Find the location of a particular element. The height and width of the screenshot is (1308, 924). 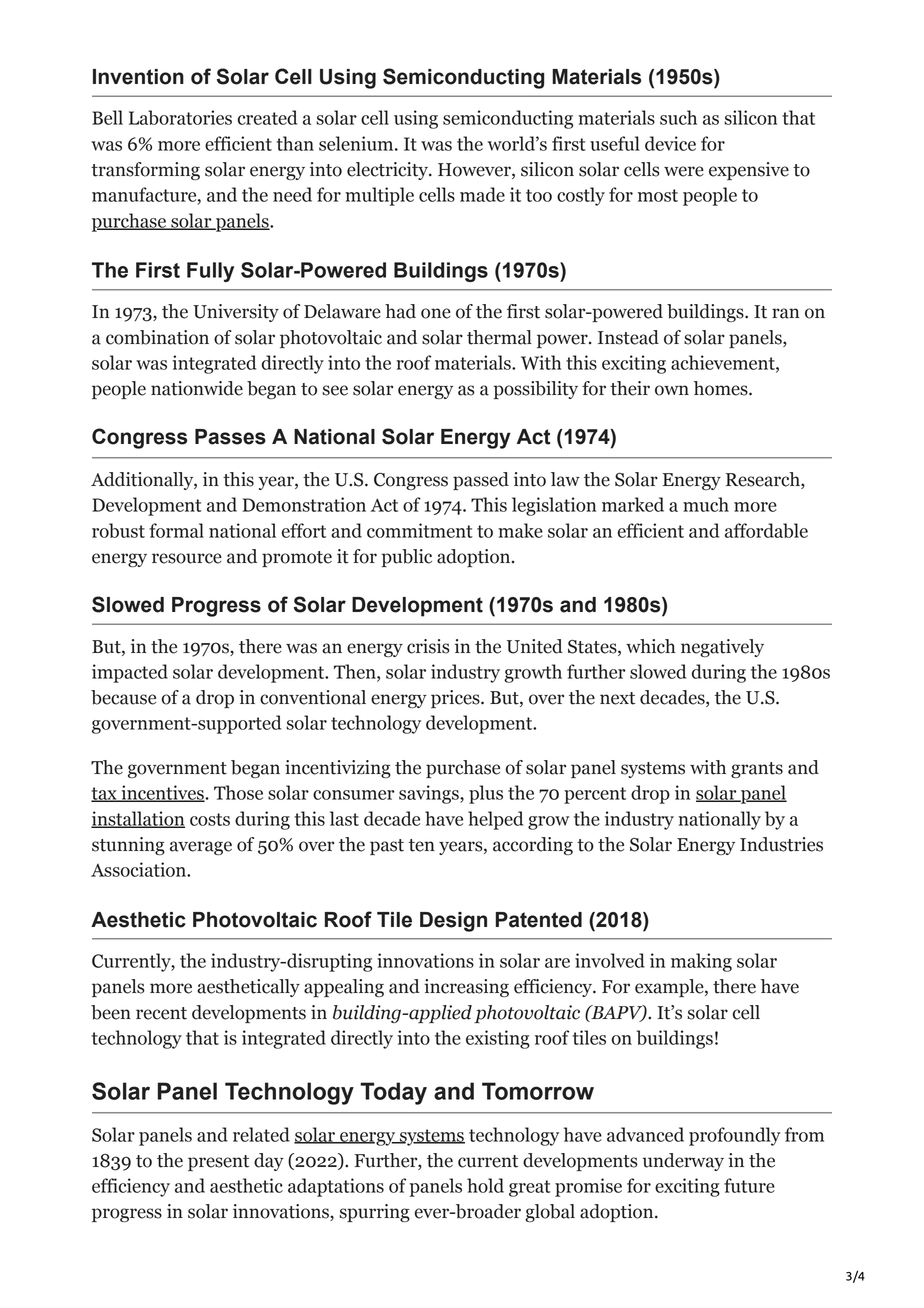

making is located at coordinates (701, 962).
